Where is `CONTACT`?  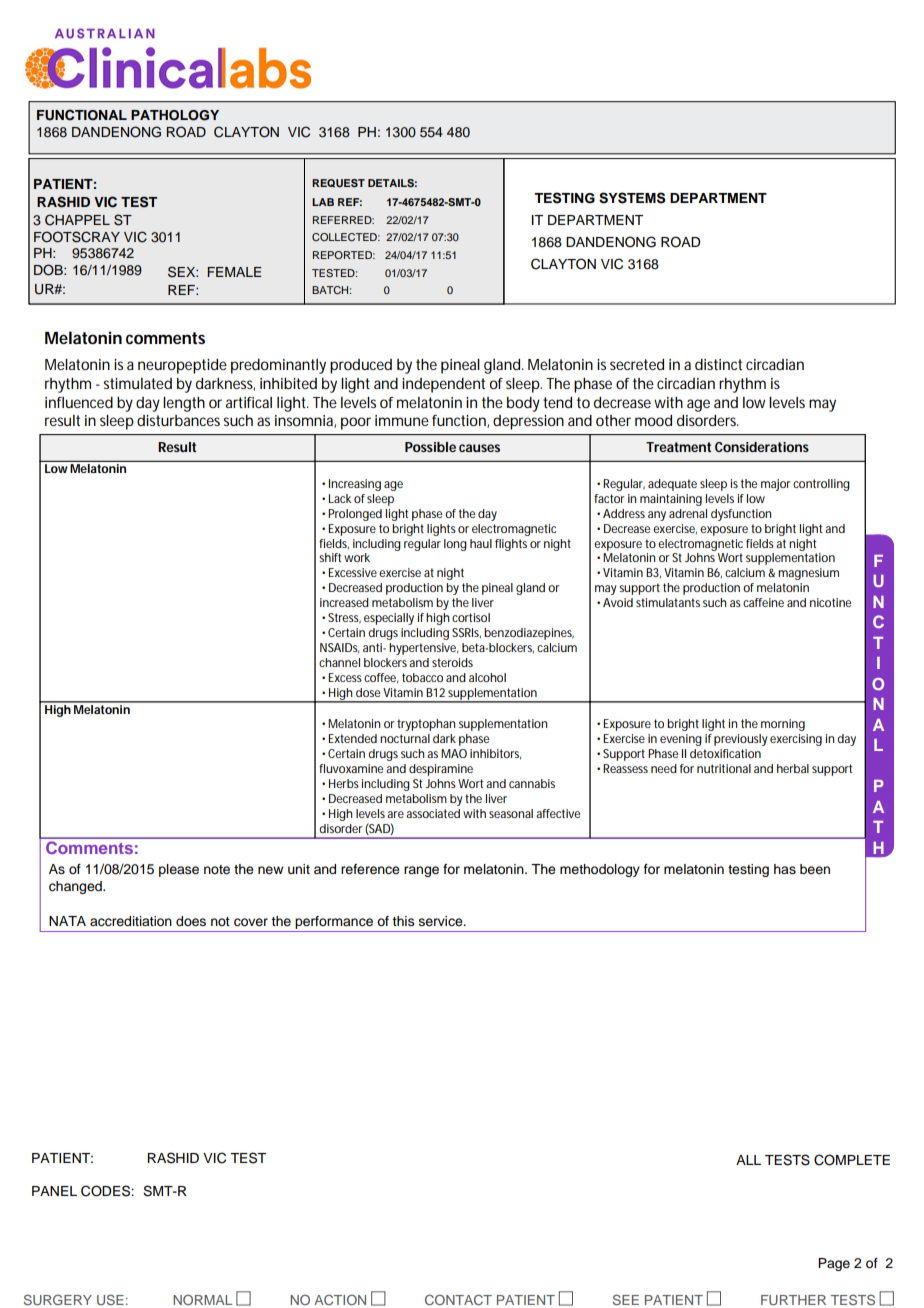 CONTACT is located at coordinates (458, 1300).
